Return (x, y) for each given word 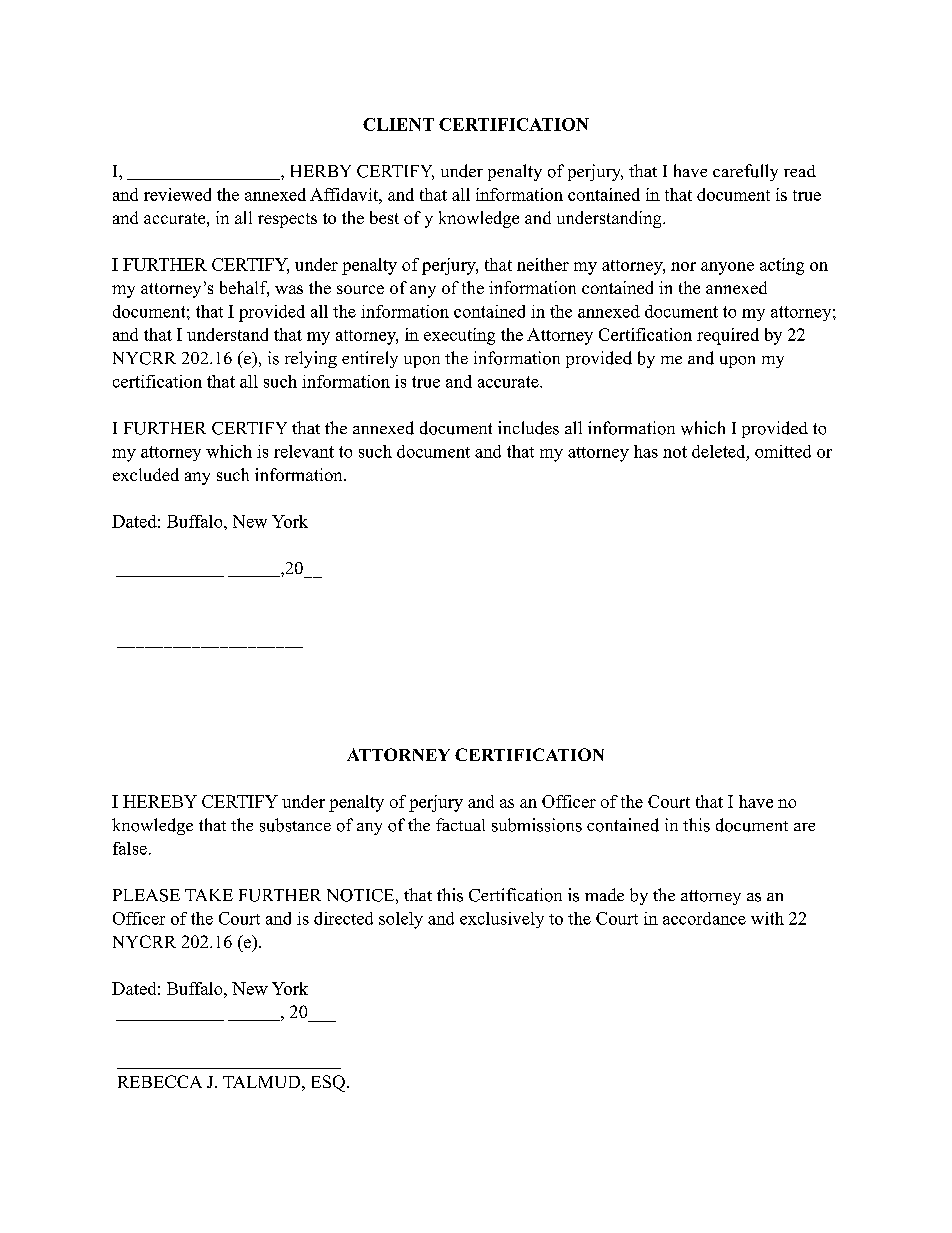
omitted (783, 451)
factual (460, 824)
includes (528, 428)
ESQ (328, 1083)
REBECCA (160, 1081)
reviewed (177, 194)
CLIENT (398, 124)
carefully (745, 172)
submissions (537, 825)
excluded (146, 474)
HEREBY (160, 801)
